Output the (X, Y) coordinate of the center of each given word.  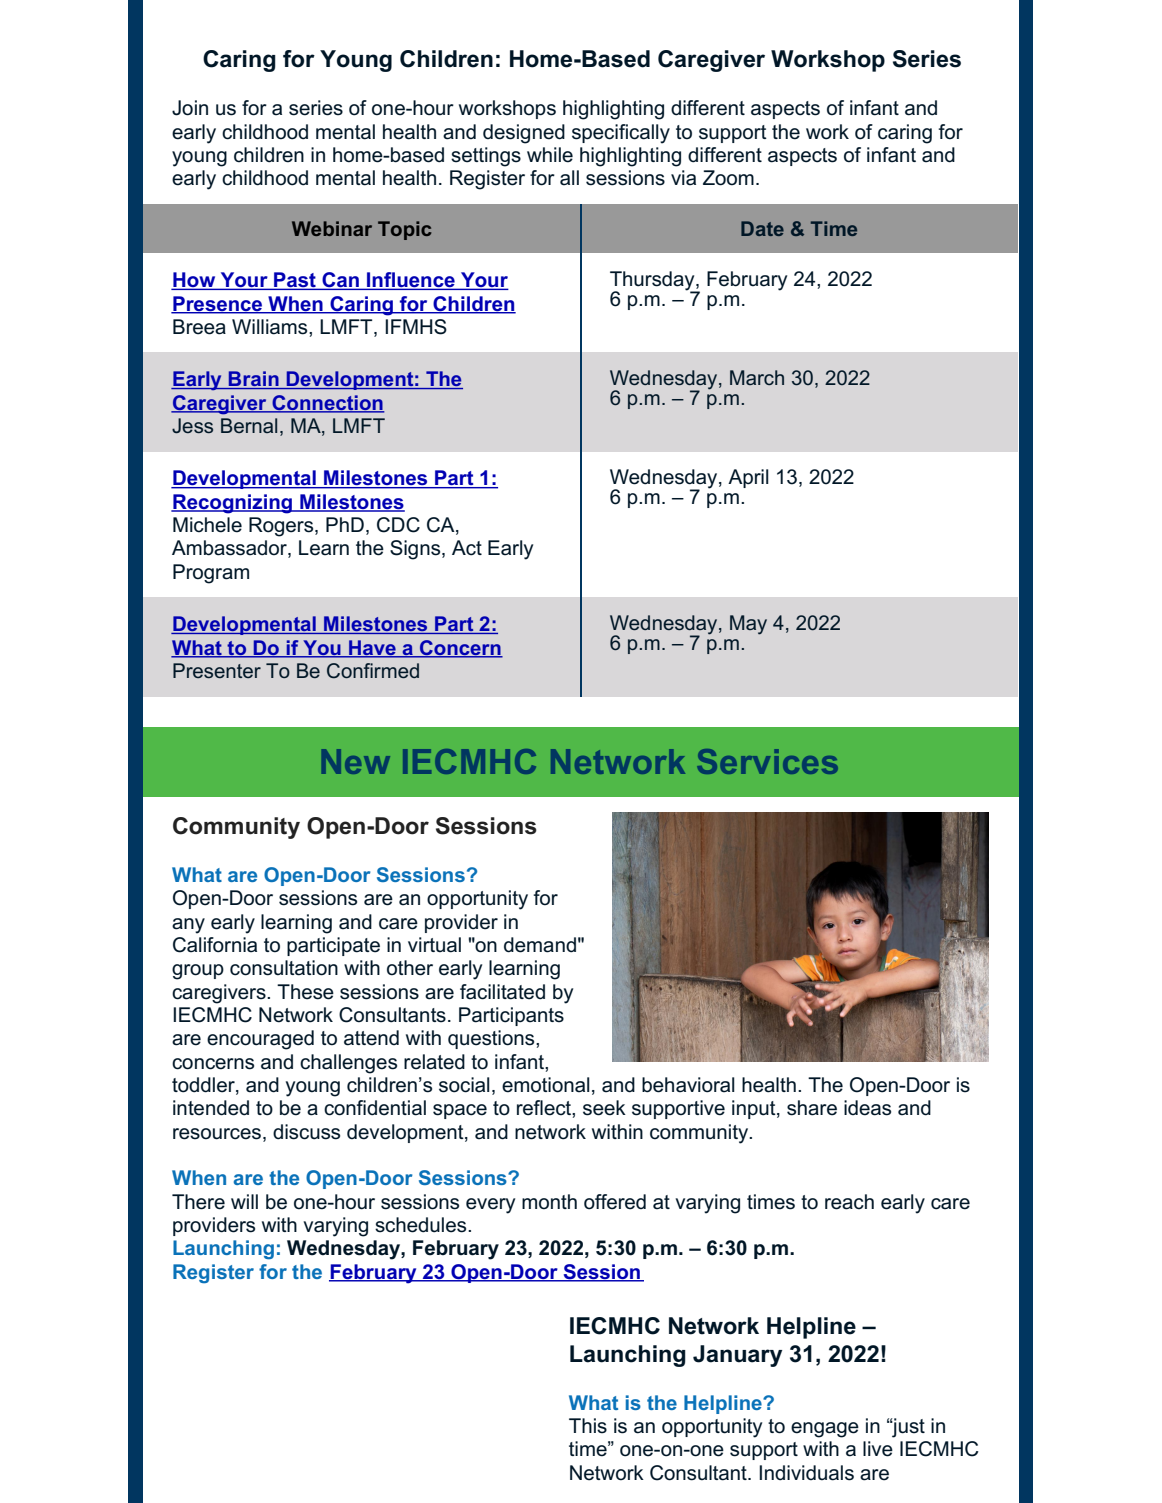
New (356, 761)
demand (540, 945)
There (198, 1202)
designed (524, 134)
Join (190, 108)
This (588, 1426)
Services (767, 761)
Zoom (728, 178)
